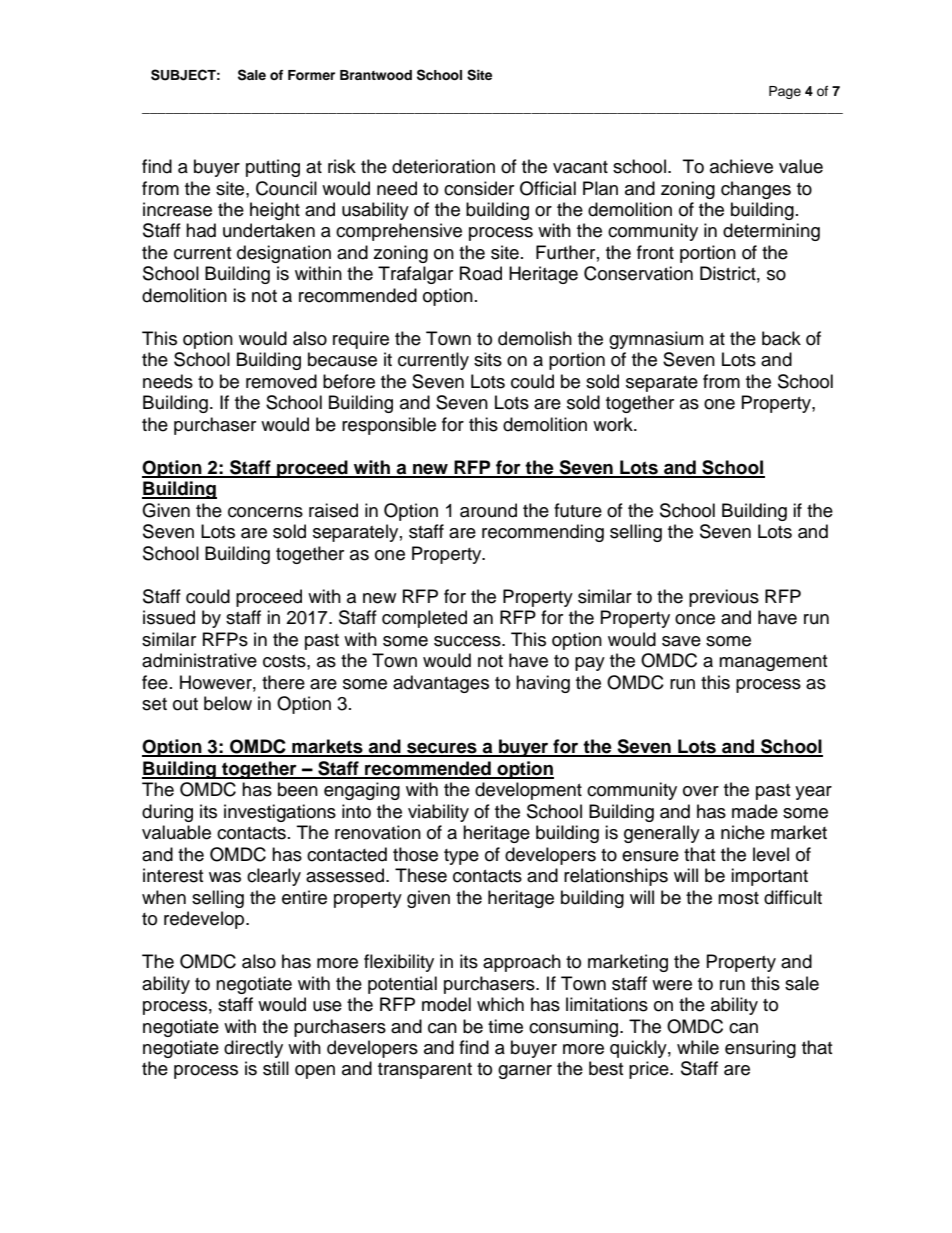 Image resolution: width=952 pixels, height=1233 pixels. What do you see at coordinates (543, 533) in the screenshot?
I see `recommending` at bounding box center [543, 533].
